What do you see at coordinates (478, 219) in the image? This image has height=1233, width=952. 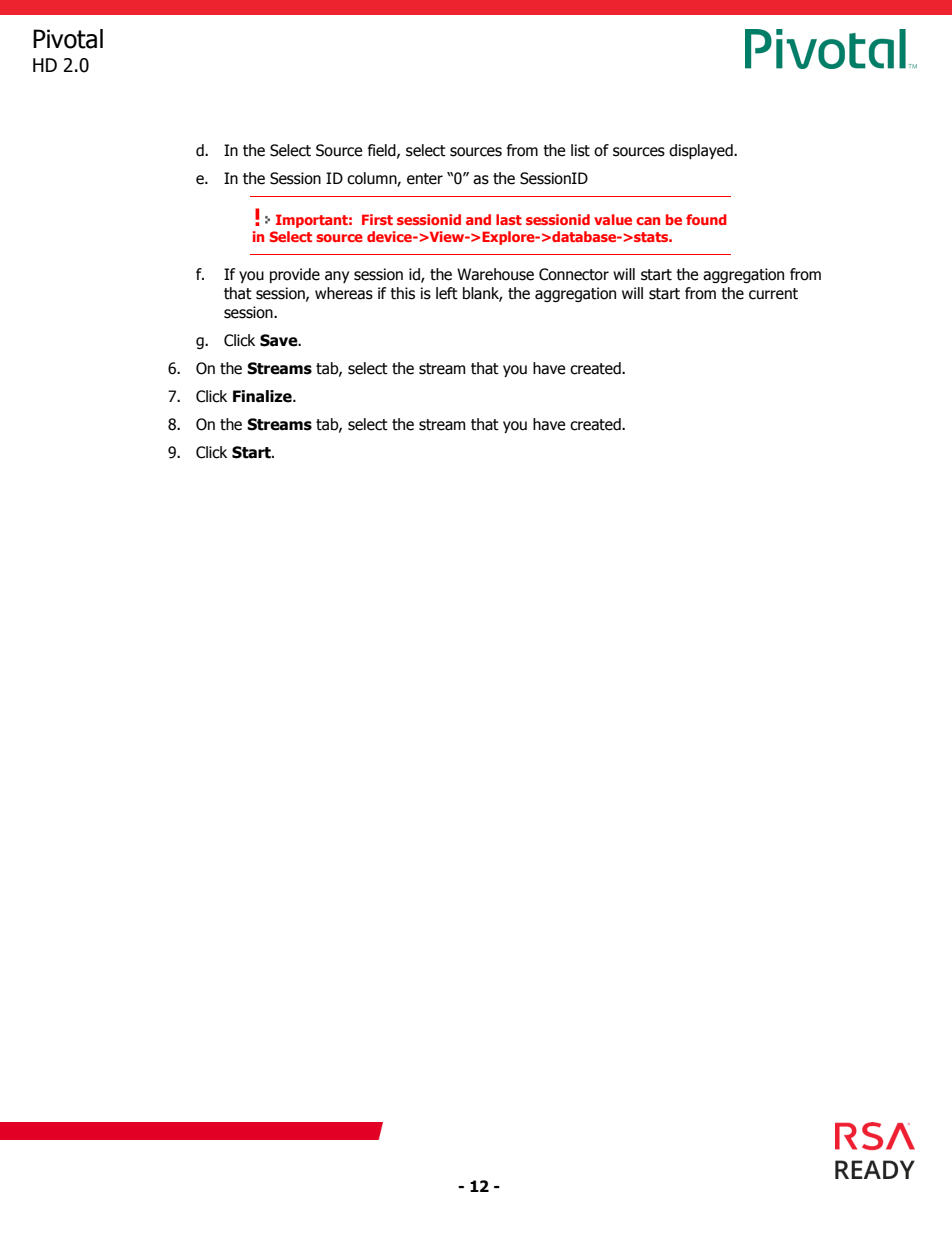 I see `and` at bounding box center [478, 219].
